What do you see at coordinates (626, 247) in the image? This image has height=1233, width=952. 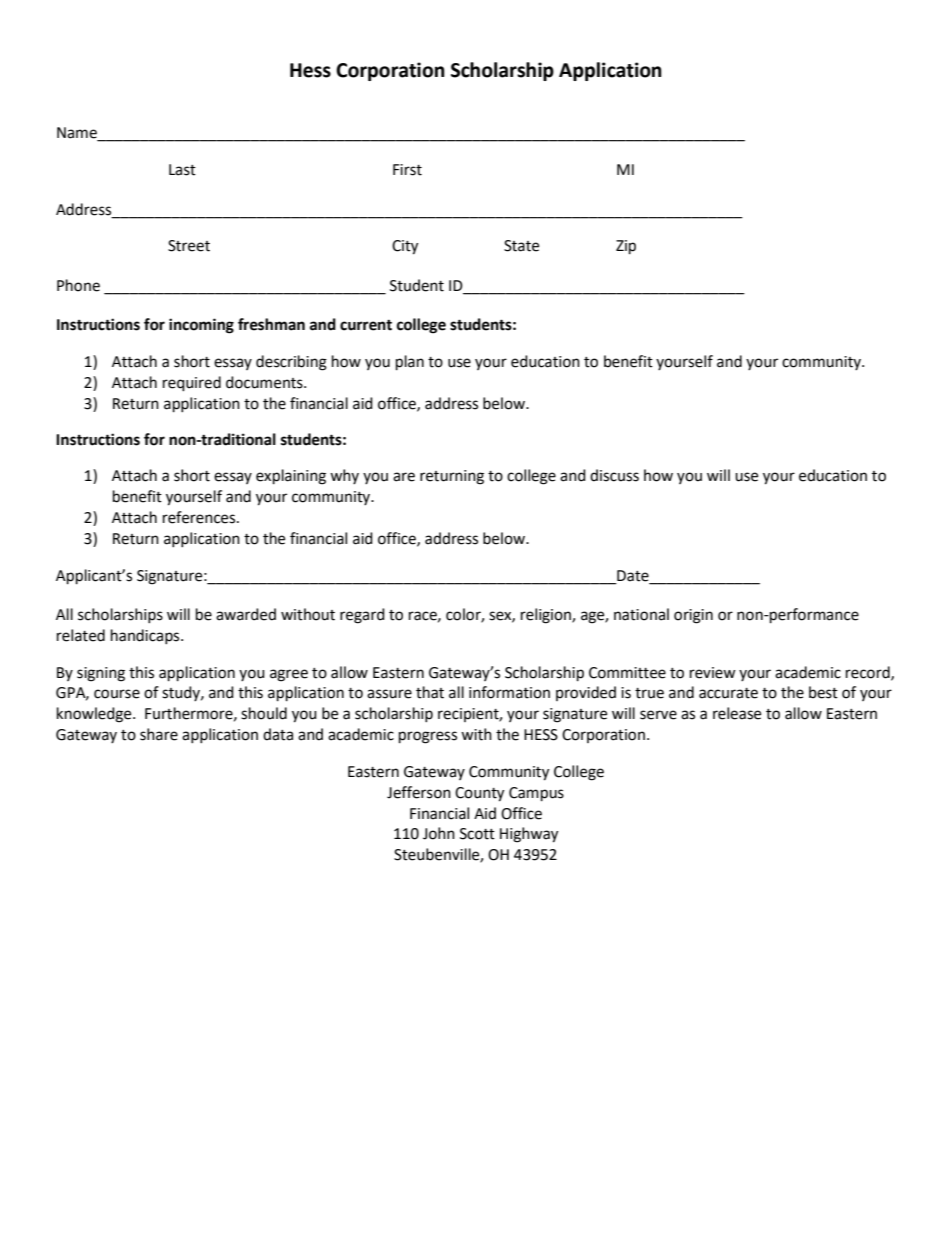 I see `Zip` at bounding box center [626, 247].
